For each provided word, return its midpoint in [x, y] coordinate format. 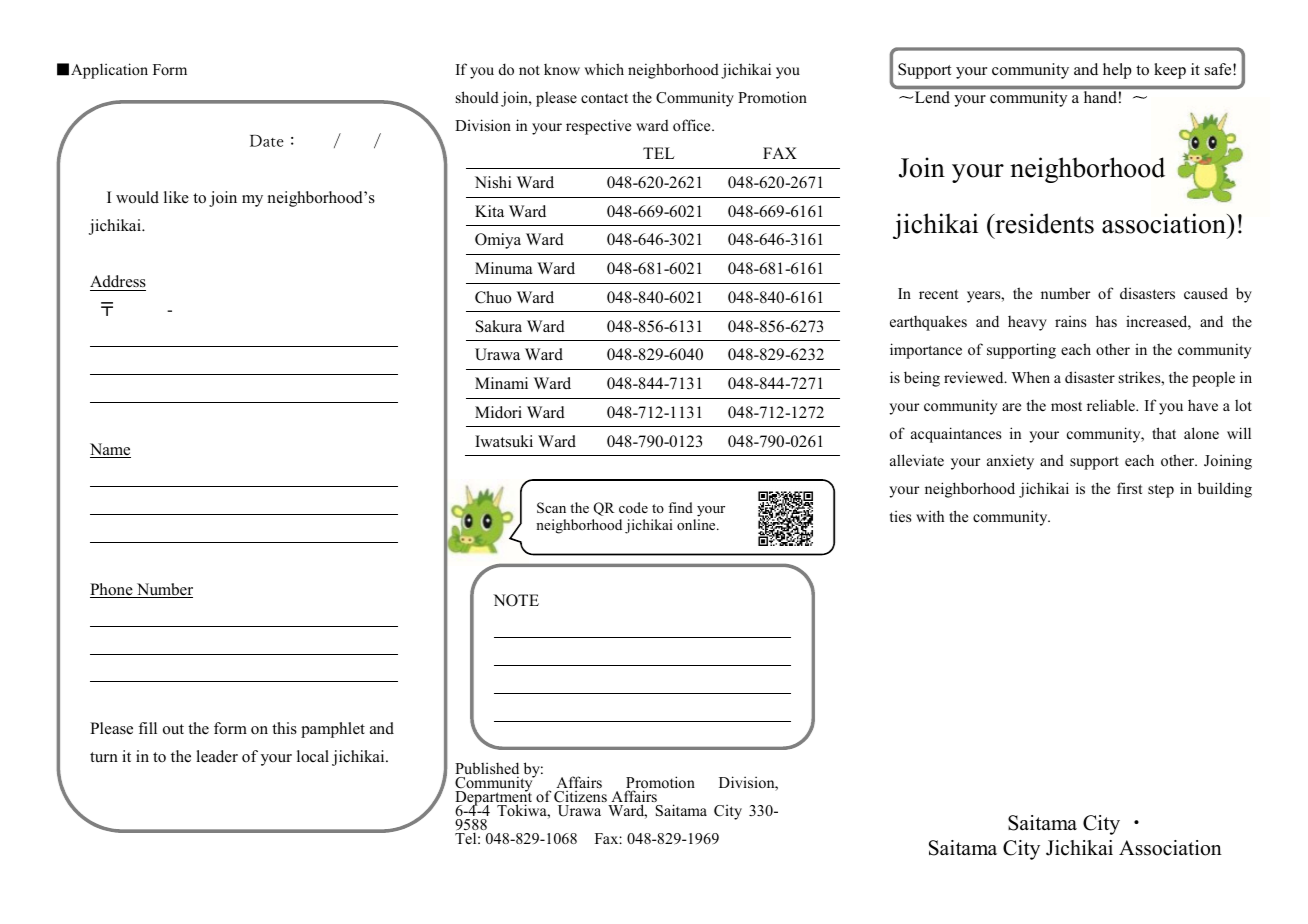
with [930, 516]
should [477, 97]
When [1031, 377]
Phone [112, 590]
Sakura [499, 326]
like [176, 197]
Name [110, 450]
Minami [501, 383]
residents [1043, 223]
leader [217, 756]
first [1129, 488]
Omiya [498, 241]
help [1117, 71]
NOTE [516, 600]
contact [604, 98]
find [680, 507]
